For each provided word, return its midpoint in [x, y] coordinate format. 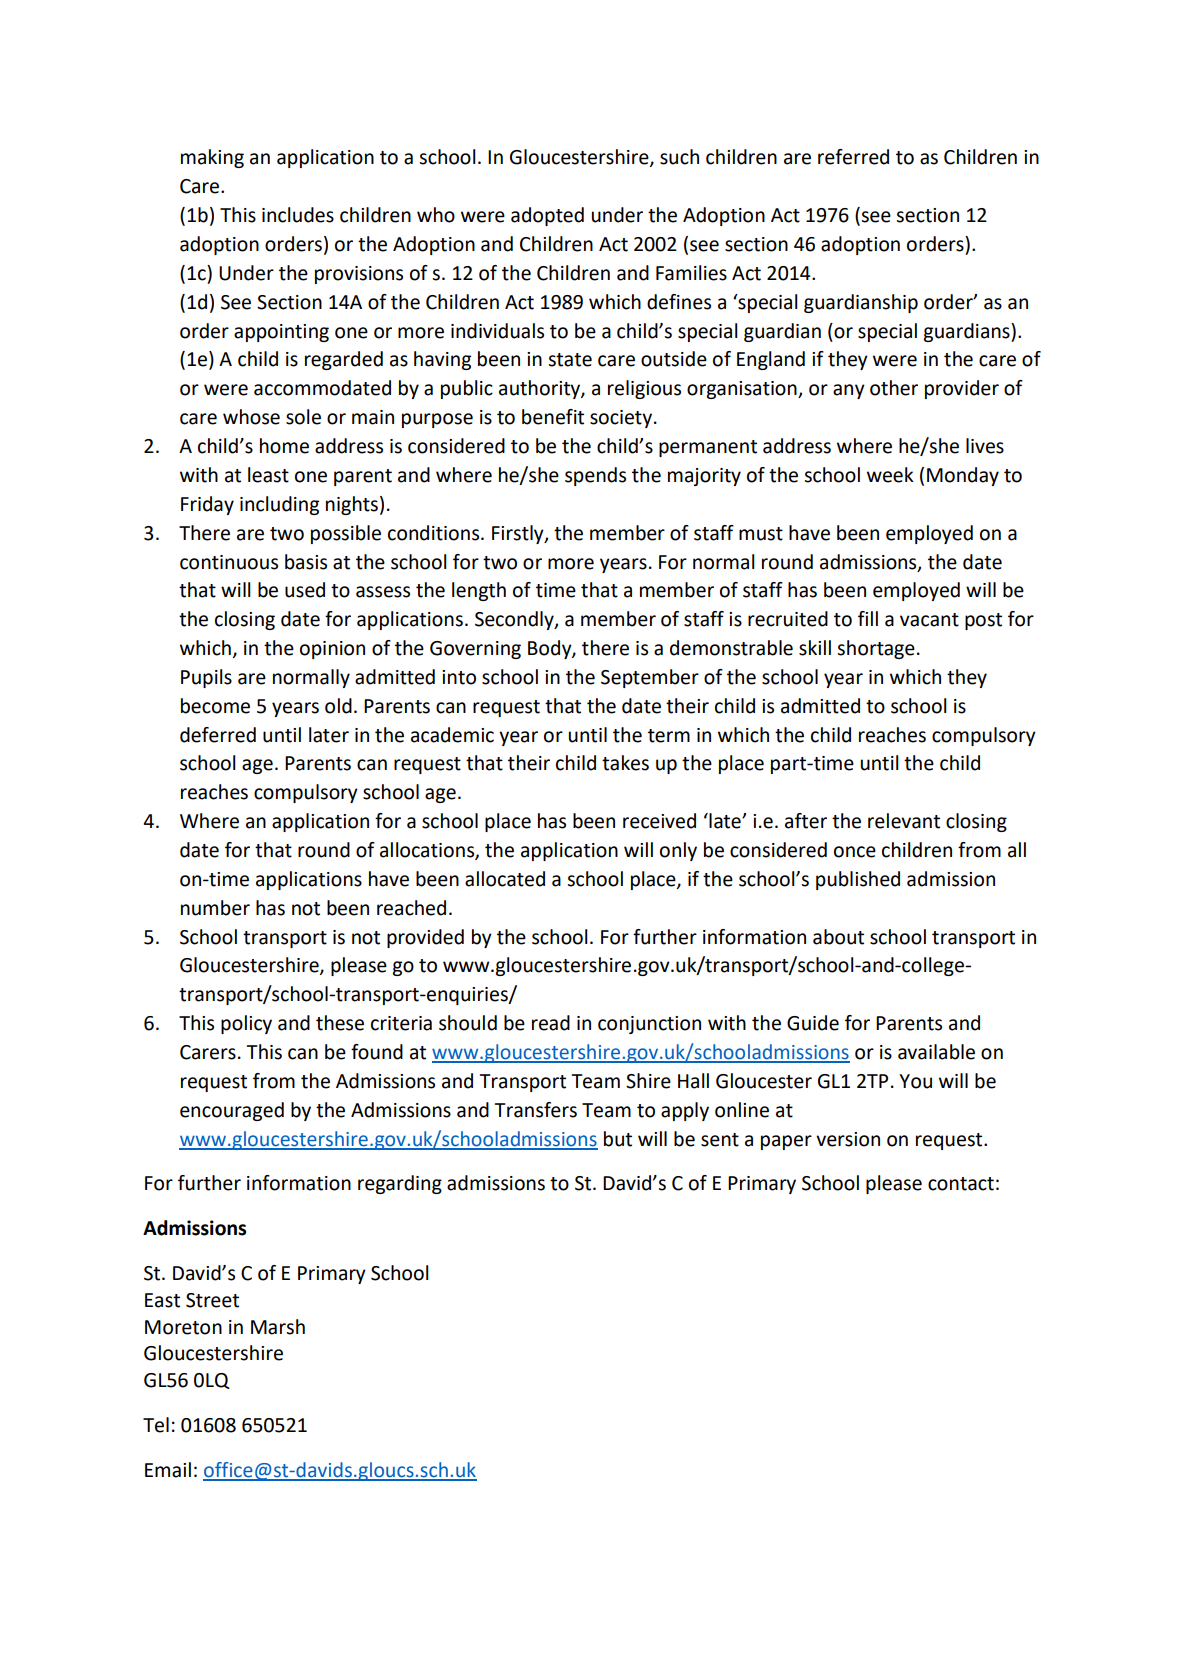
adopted [547, 216]
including [279, 505]
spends [595, 476]
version [848, 1139]
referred [853, 157]
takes [625, 763]
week [890, 475]
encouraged [232, 1111]
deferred [218, 735]
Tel [156, 1425]
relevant [904, 821]
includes [298, 215]
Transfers [536, 1110]
